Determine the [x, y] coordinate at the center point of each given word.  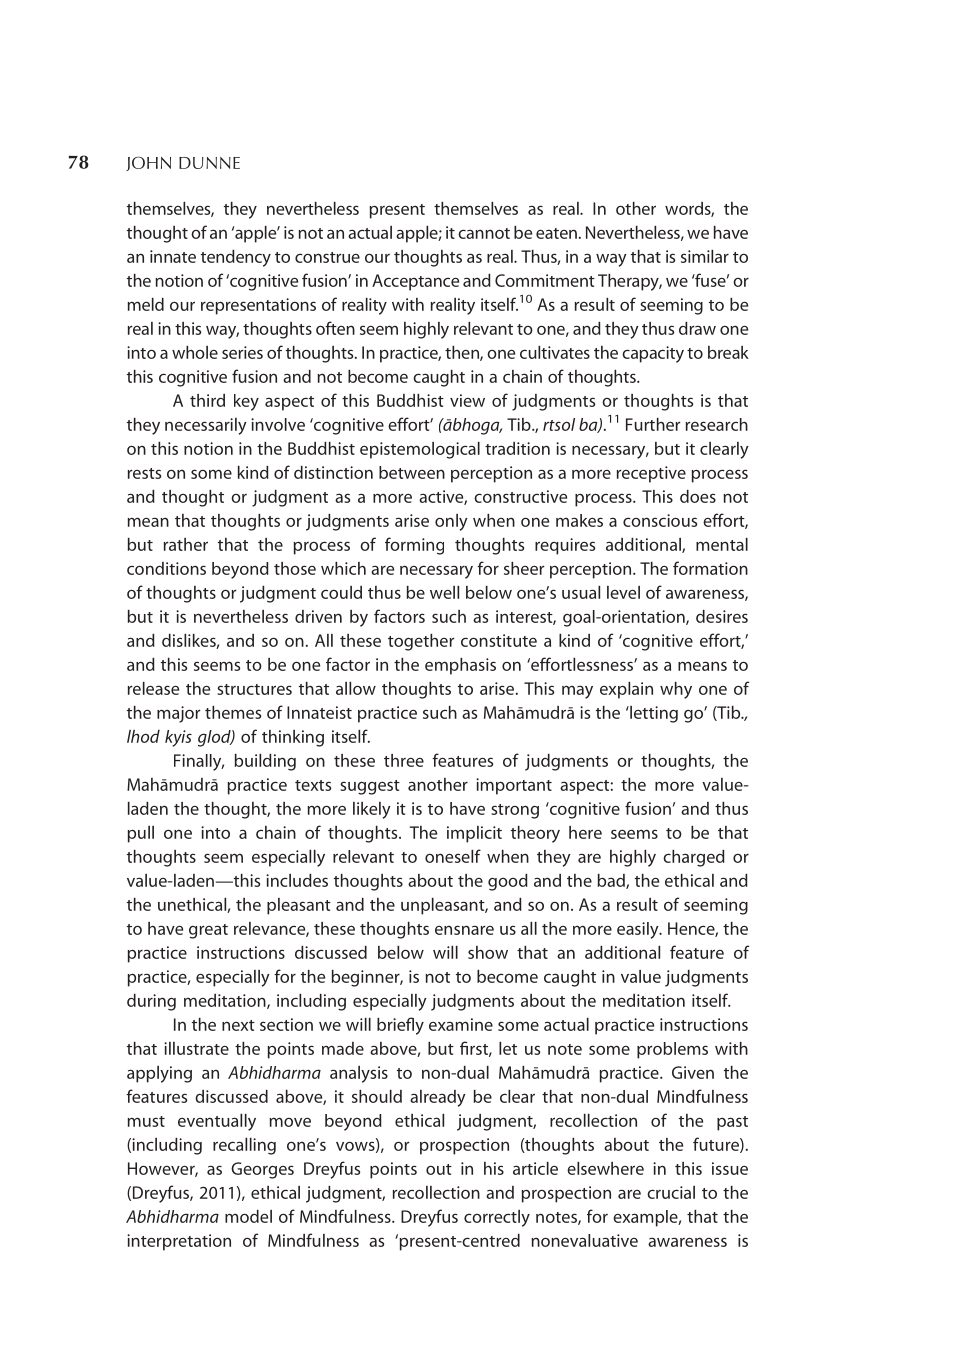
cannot [484, 233]
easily [639, 930]
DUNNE [209, 163]
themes [233, 712]
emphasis [460, 666]
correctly [497, 1218]
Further [653, 424]
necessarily [206, 426]
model [248, 1216]
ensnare [464, 930]
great [208, 931]
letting [653, 714]
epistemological [420, 450]
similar [705, 256]
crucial [671, 1192]
